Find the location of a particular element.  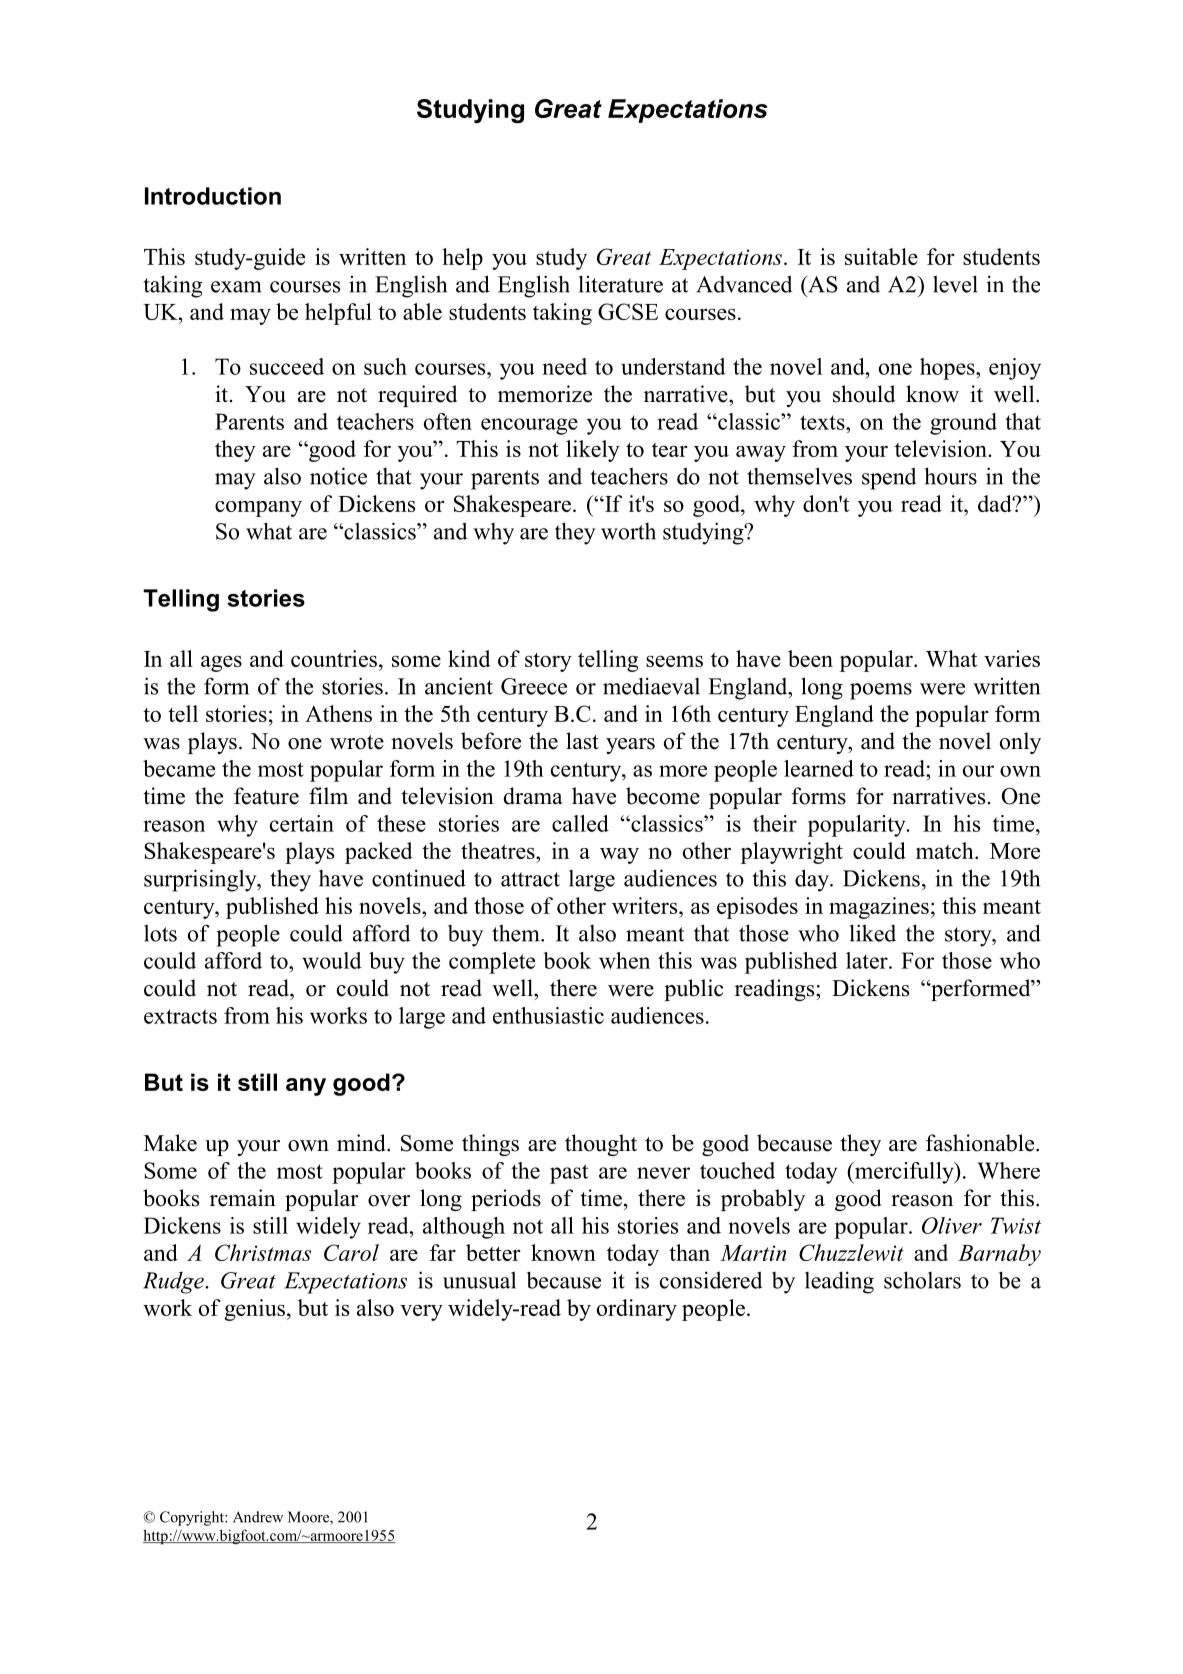

remain is located at coordinates (243, 1198).
